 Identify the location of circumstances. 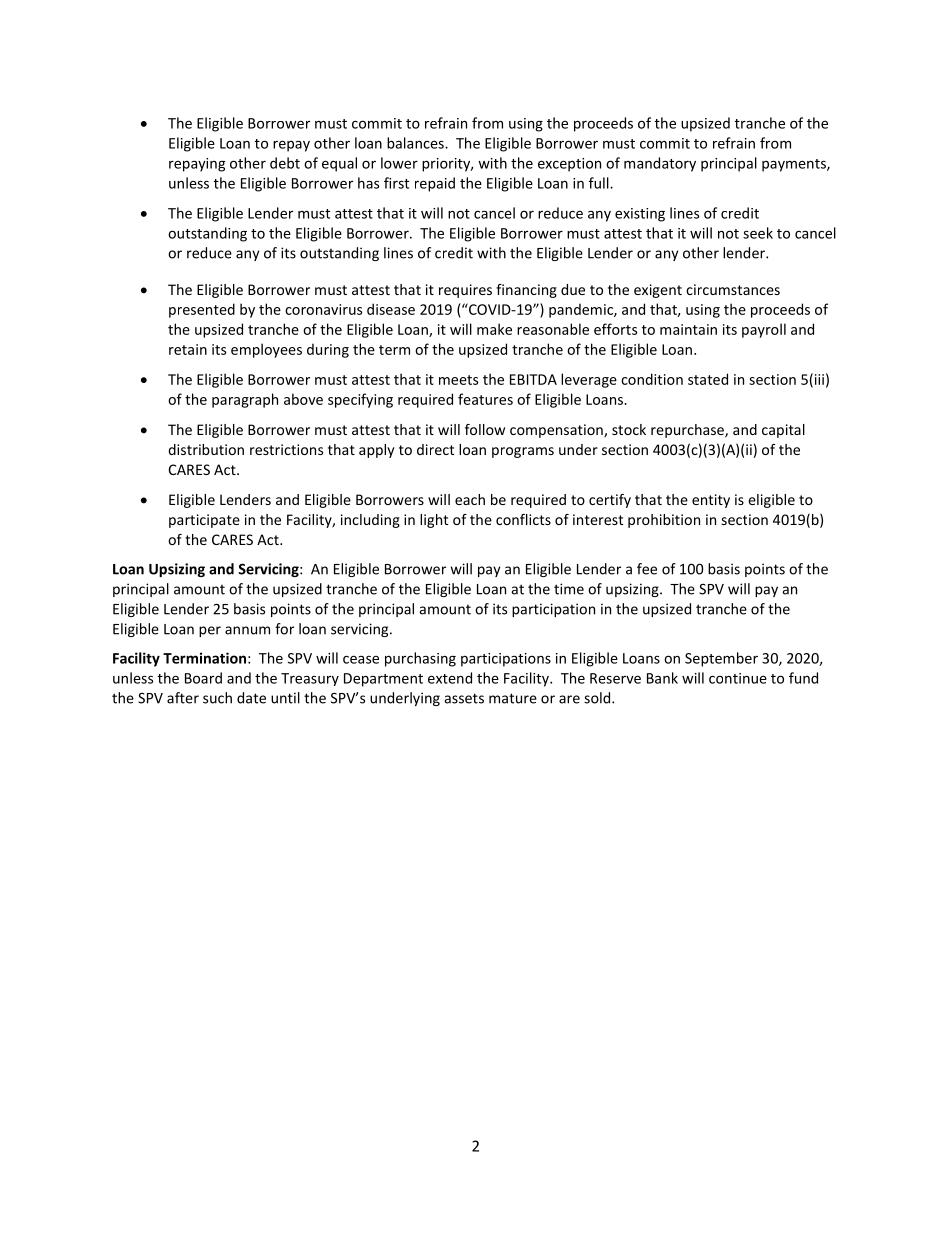
(733, 289).
